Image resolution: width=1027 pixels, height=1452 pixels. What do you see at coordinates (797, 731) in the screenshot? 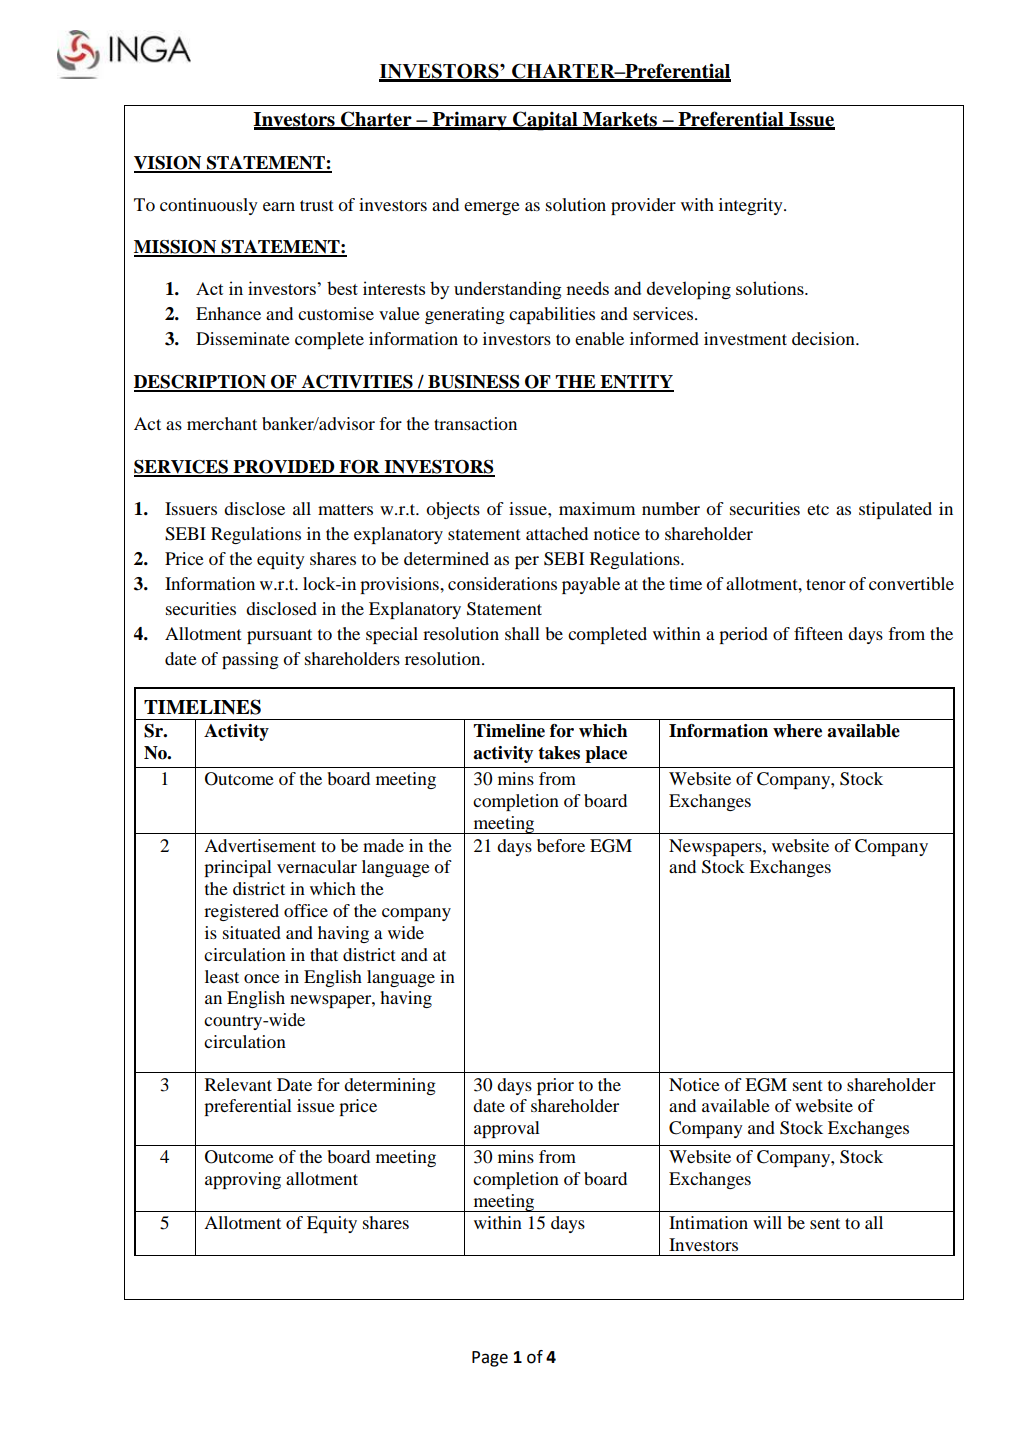
I see `where` at bounding box center [797, 731].
